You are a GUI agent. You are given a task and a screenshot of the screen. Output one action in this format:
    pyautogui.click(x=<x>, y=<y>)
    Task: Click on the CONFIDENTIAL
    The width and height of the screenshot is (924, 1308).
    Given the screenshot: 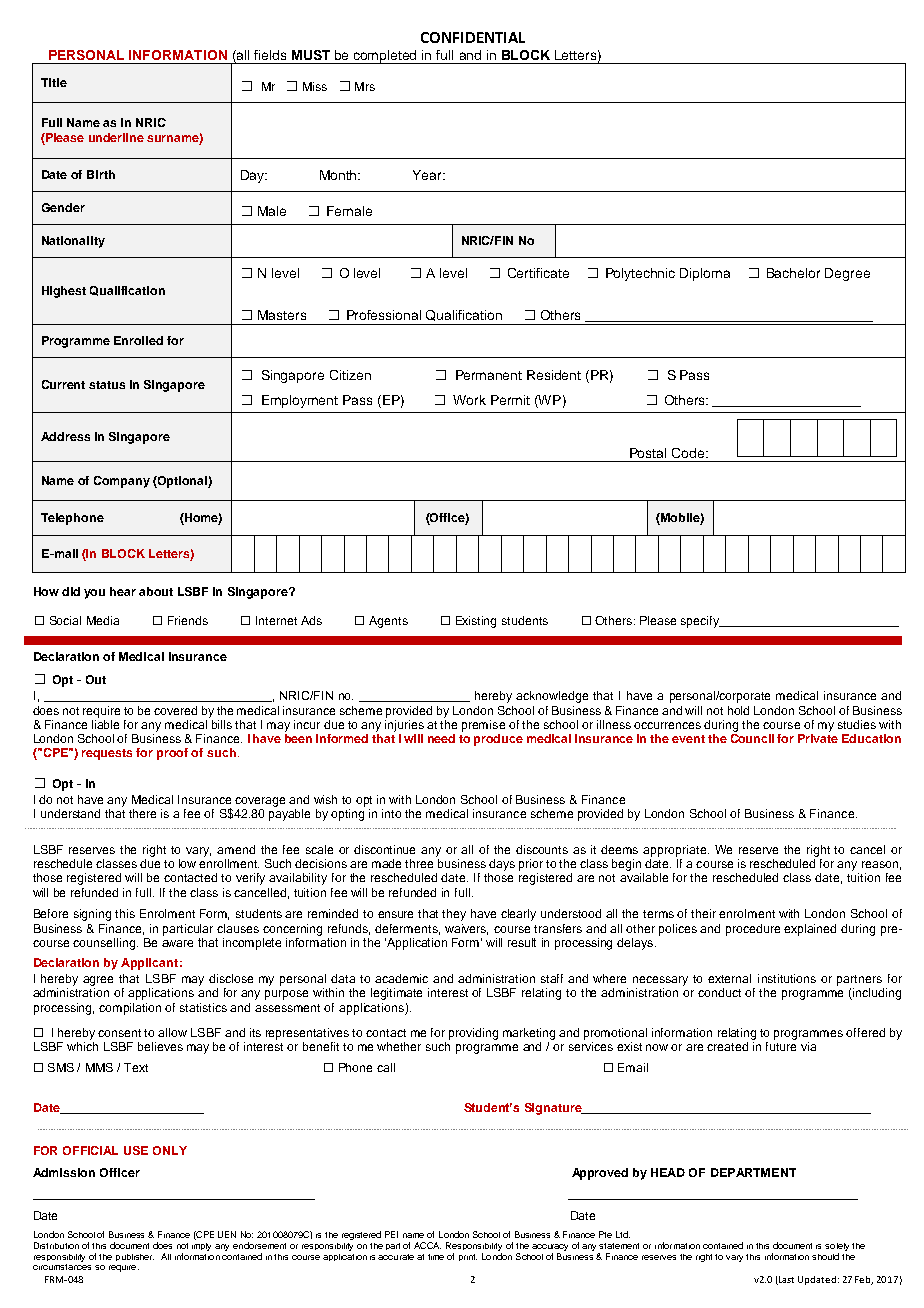 What is the action you would take?
    pyautogui.click(x=473, y=37)
